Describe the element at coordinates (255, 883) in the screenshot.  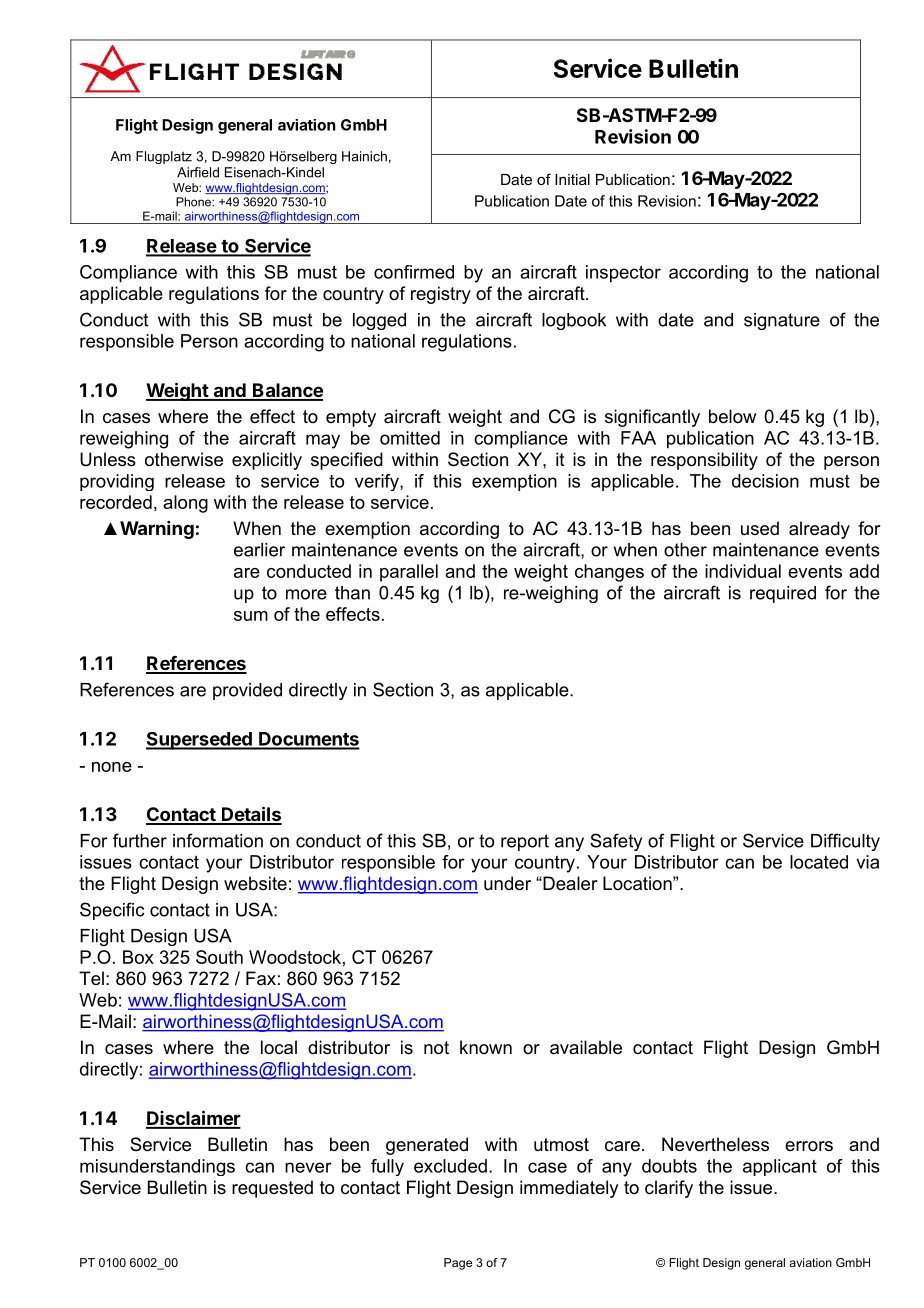
I see `website` at that location.
